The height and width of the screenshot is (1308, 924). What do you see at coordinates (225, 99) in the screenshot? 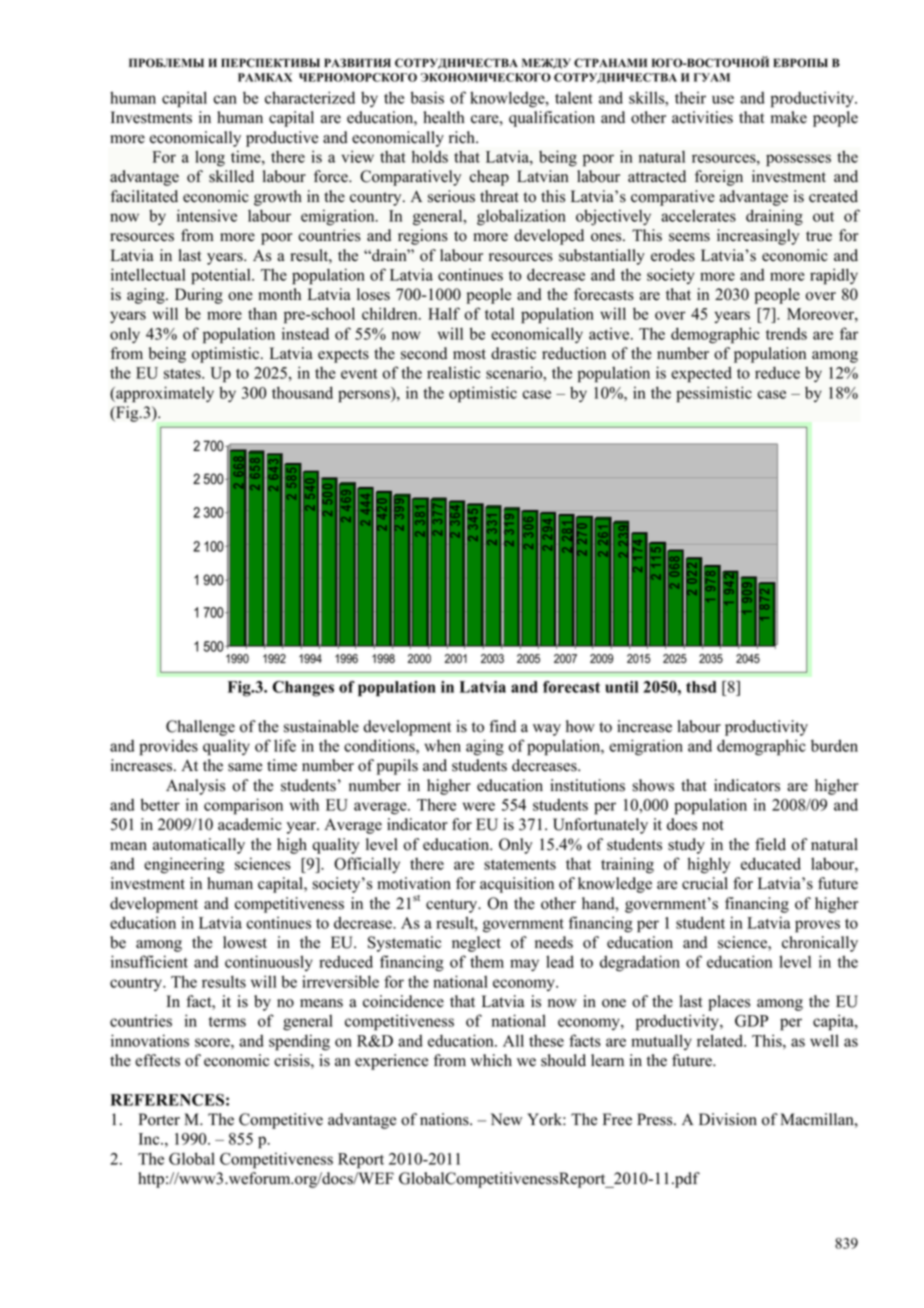
I see `can` at bounding box center [225, 99].
